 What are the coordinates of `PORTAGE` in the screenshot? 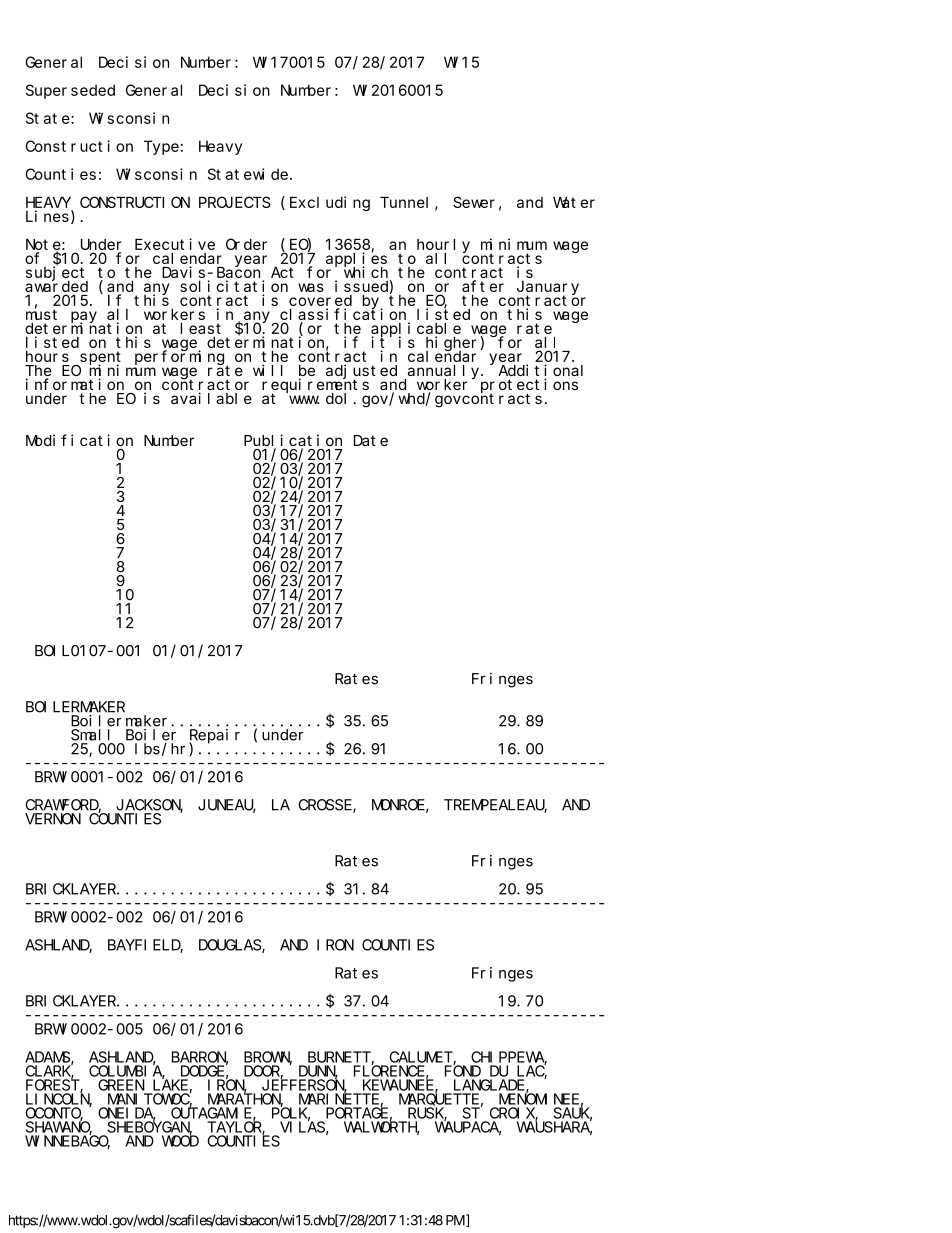 It's located at (357, 1113).
